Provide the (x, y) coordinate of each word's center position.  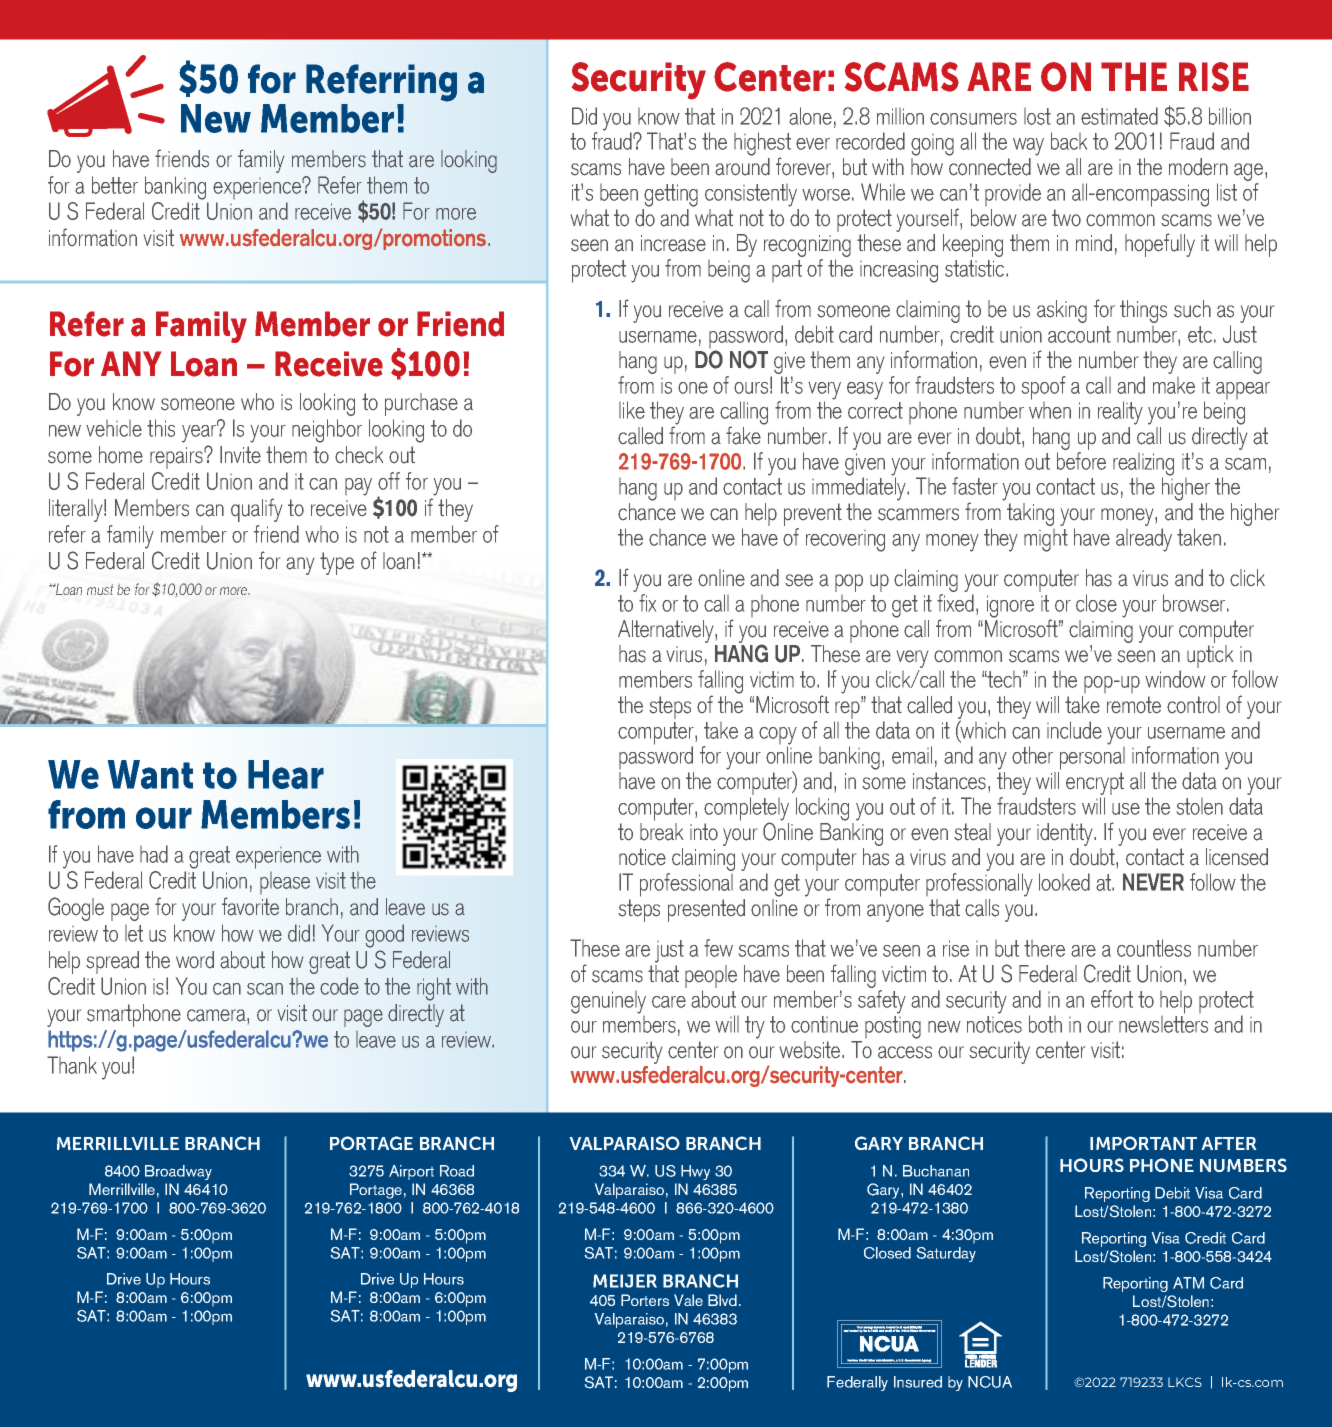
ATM (1188, 1283)
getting (671, 195)
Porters (645, 1300)
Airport (411, 1172)
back (1069, 141)
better (115, 185)
